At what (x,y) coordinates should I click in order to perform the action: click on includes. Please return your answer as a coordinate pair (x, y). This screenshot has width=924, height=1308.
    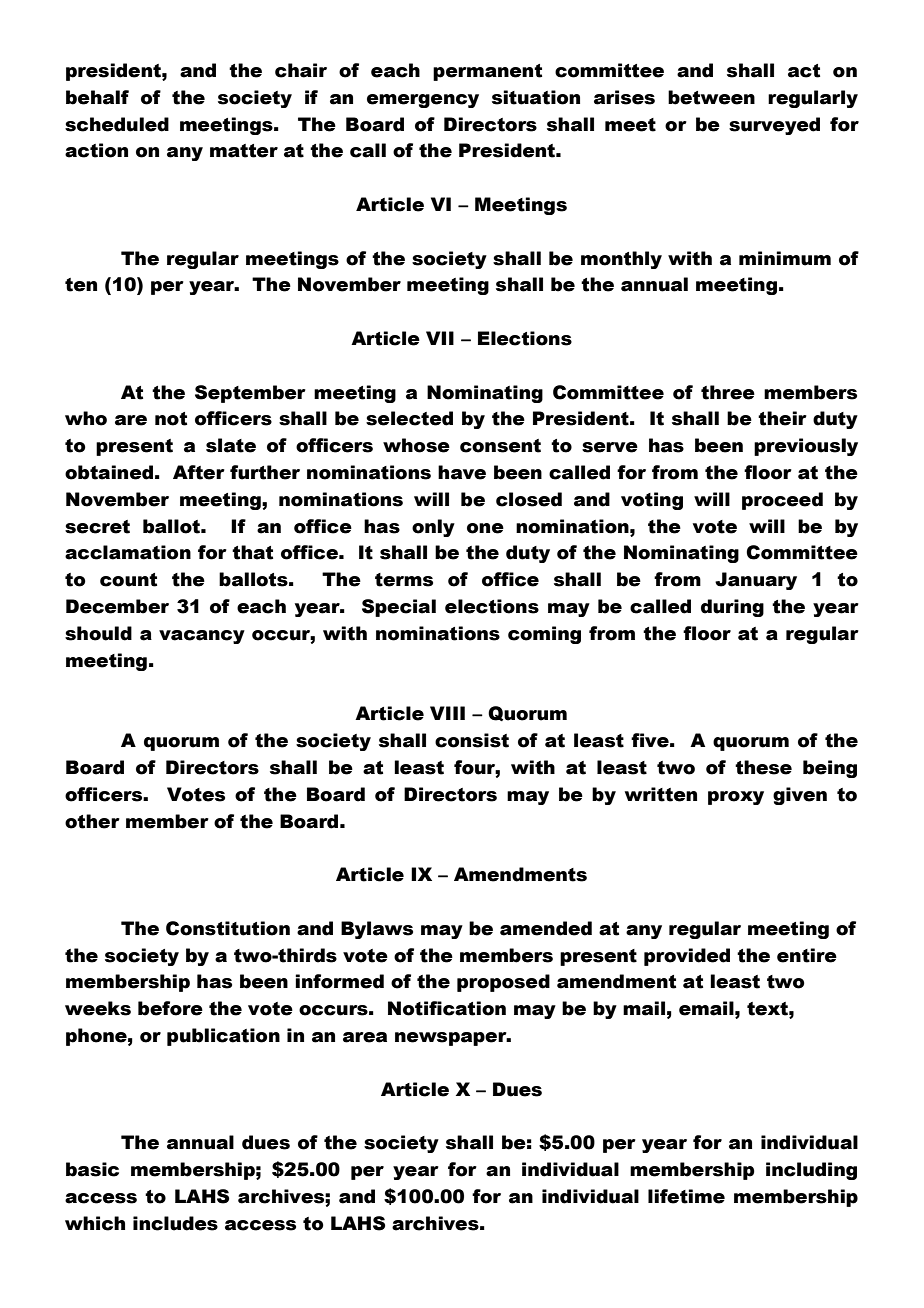
    Looking at the image, I should click on (175, 1223).
